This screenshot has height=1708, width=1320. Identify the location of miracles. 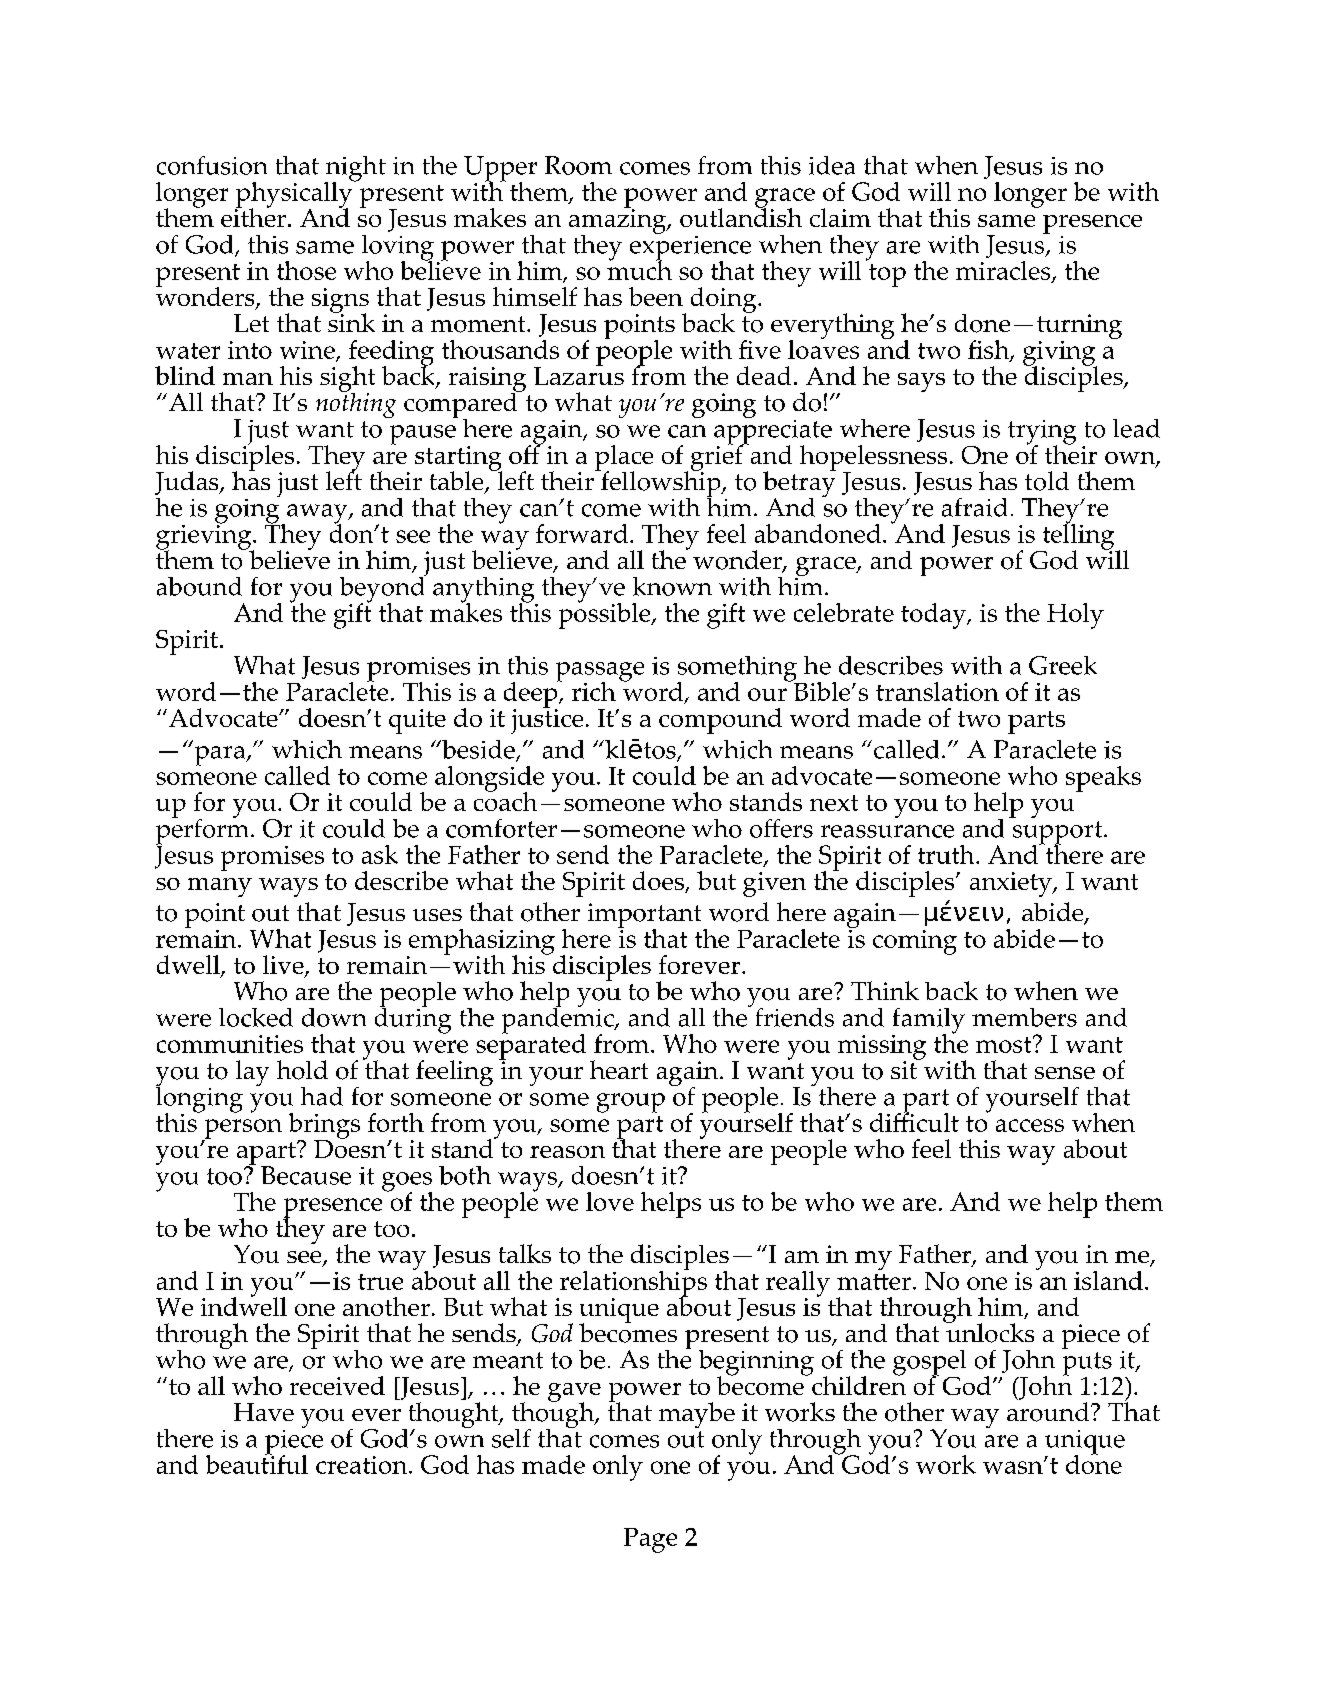
(1004, 272).
